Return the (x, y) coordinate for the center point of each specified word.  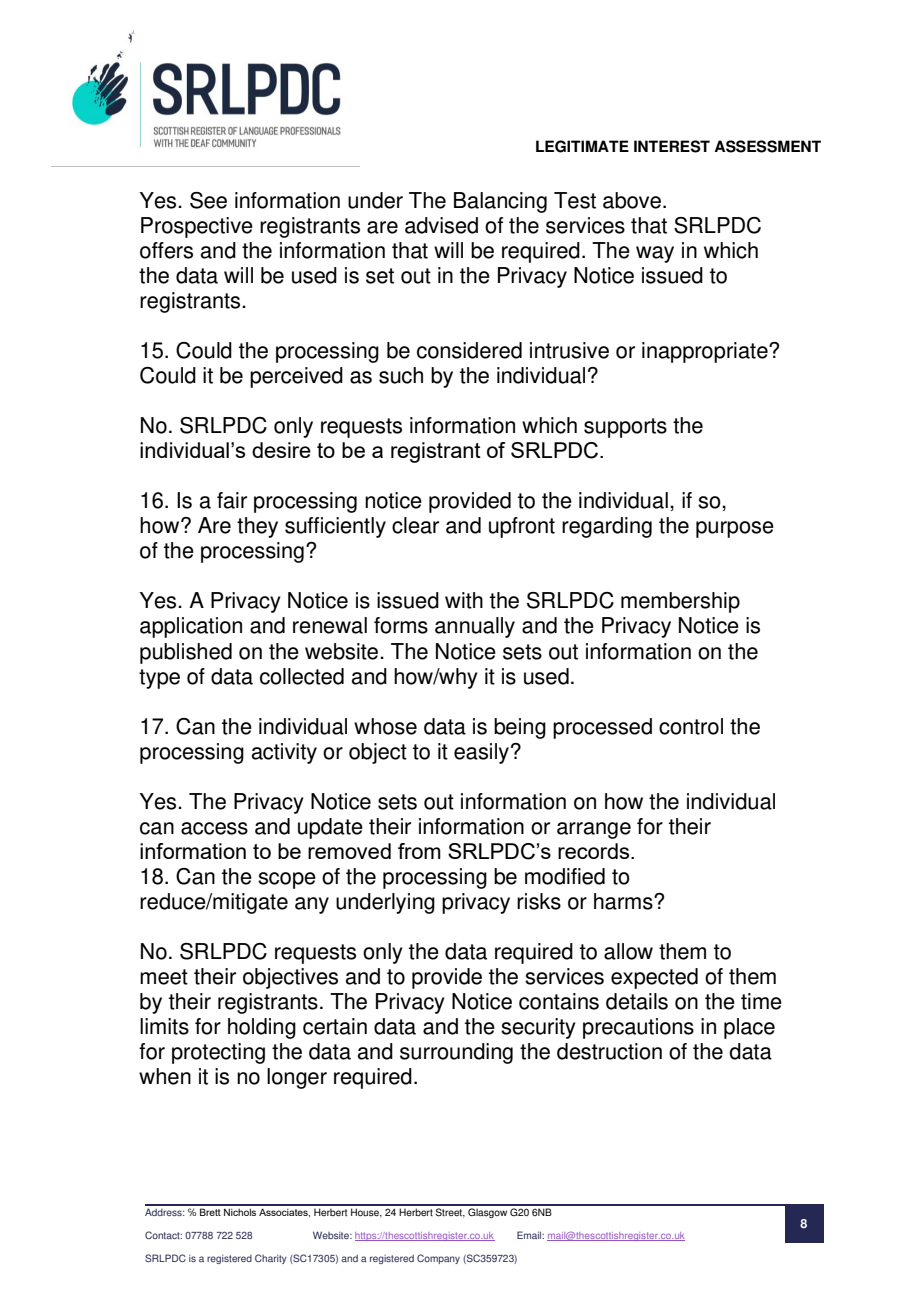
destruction (609, 1051)
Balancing (500, 202)
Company (438, 1259)
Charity (271, 1259)
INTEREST (672, 146)
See (208, 200)
